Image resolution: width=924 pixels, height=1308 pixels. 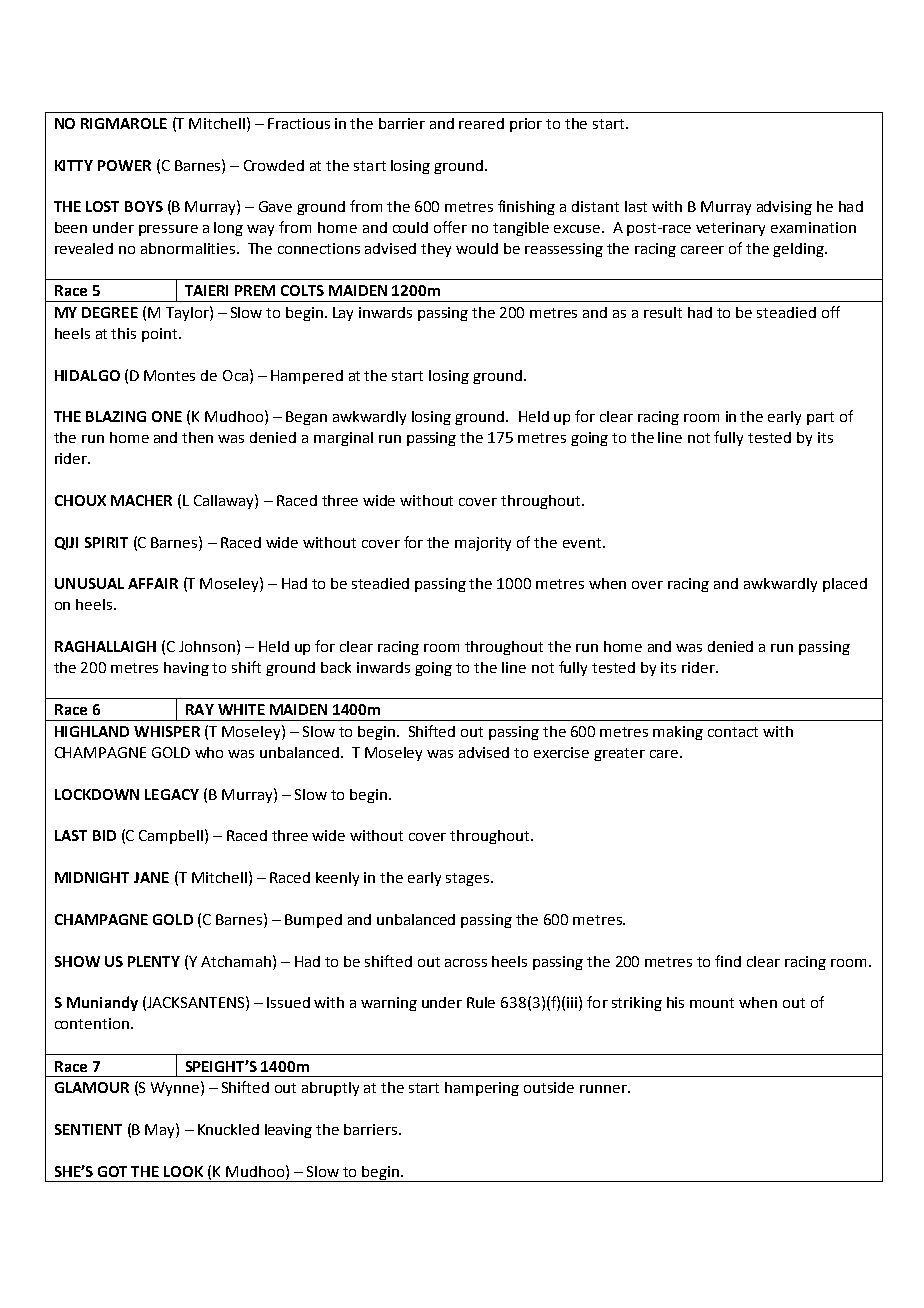 I want to click on having, so click(x=186, y=669).
